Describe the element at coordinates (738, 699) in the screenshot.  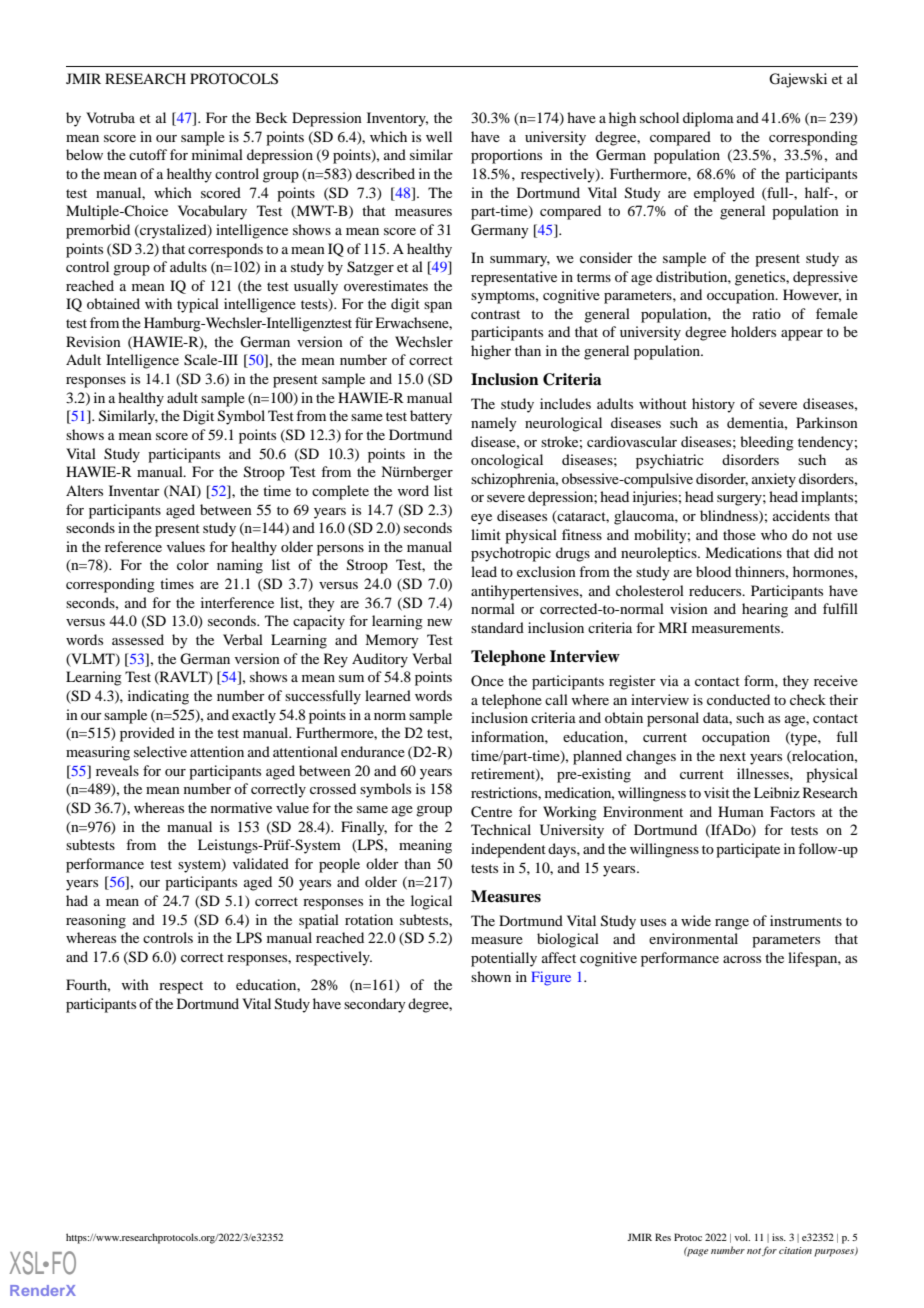
I see `conducted` at that location.
